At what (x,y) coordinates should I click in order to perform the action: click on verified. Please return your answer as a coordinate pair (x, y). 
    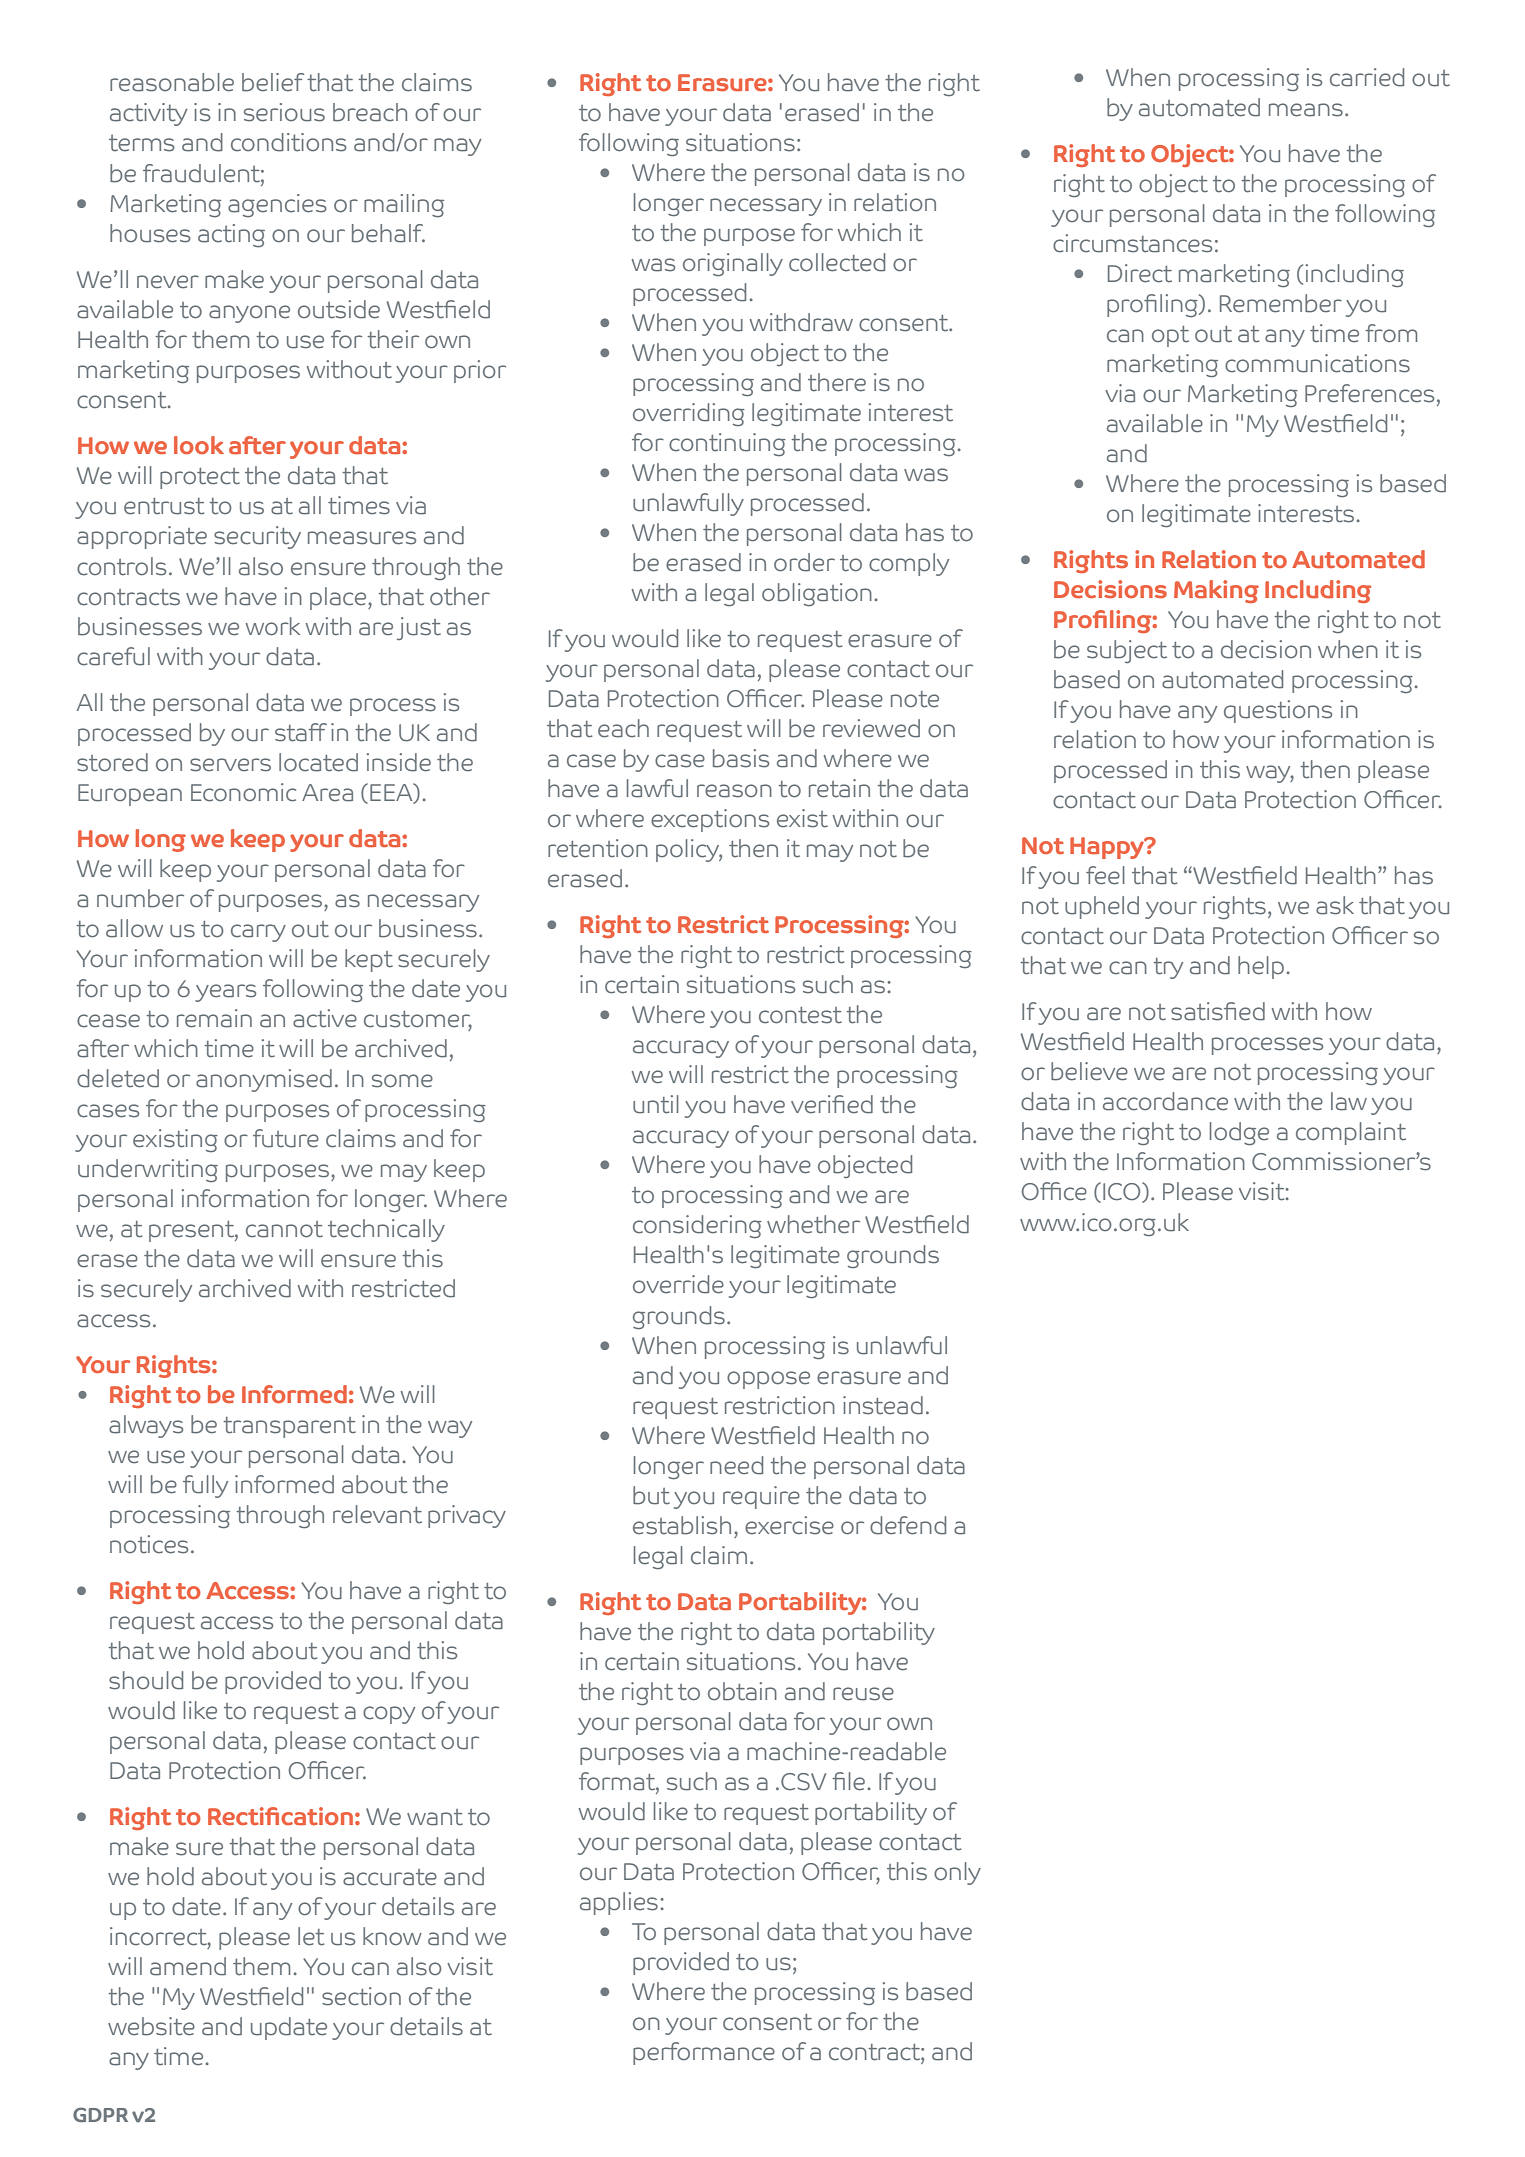
    Looking at the image, I should click on (832, 1104).
